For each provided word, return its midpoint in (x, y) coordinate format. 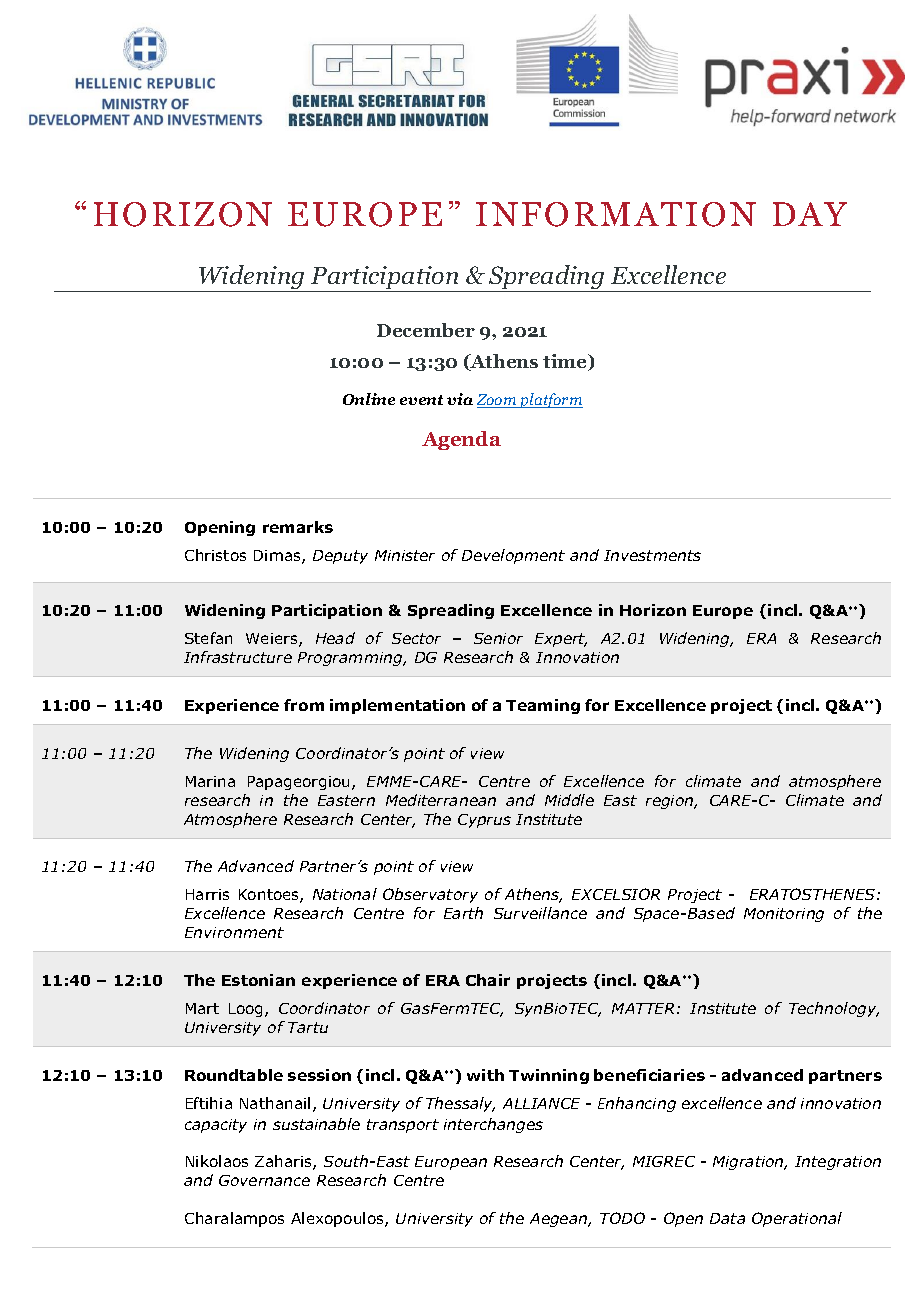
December (426, 330)
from (304, 705)
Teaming (543, 706)
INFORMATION (616, 214)
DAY (810, 214)
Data (727, 1218)
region (671, 802)
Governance (264, 1180)
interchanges (493, 1125)
